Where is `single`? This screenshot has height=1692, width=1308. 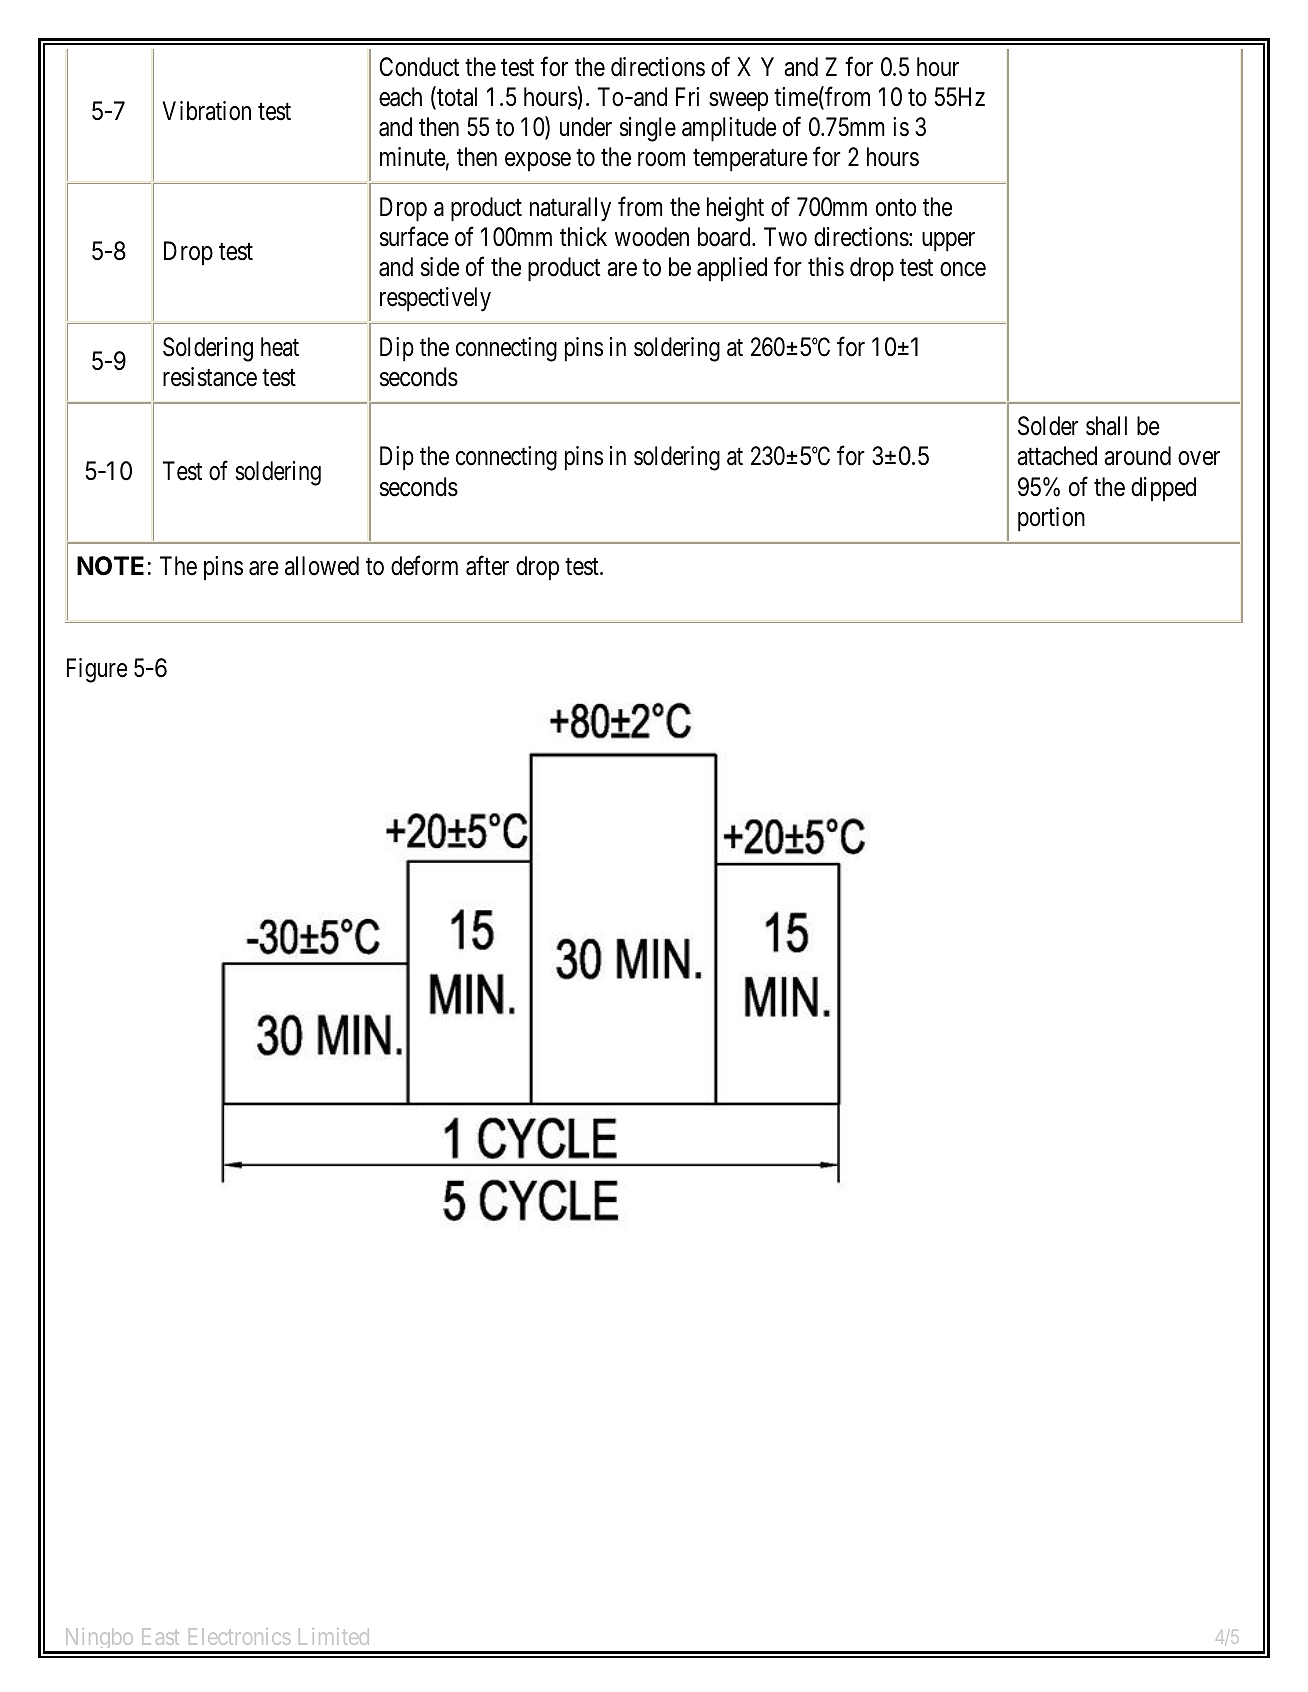 single is located at coordinates (648, 129).
